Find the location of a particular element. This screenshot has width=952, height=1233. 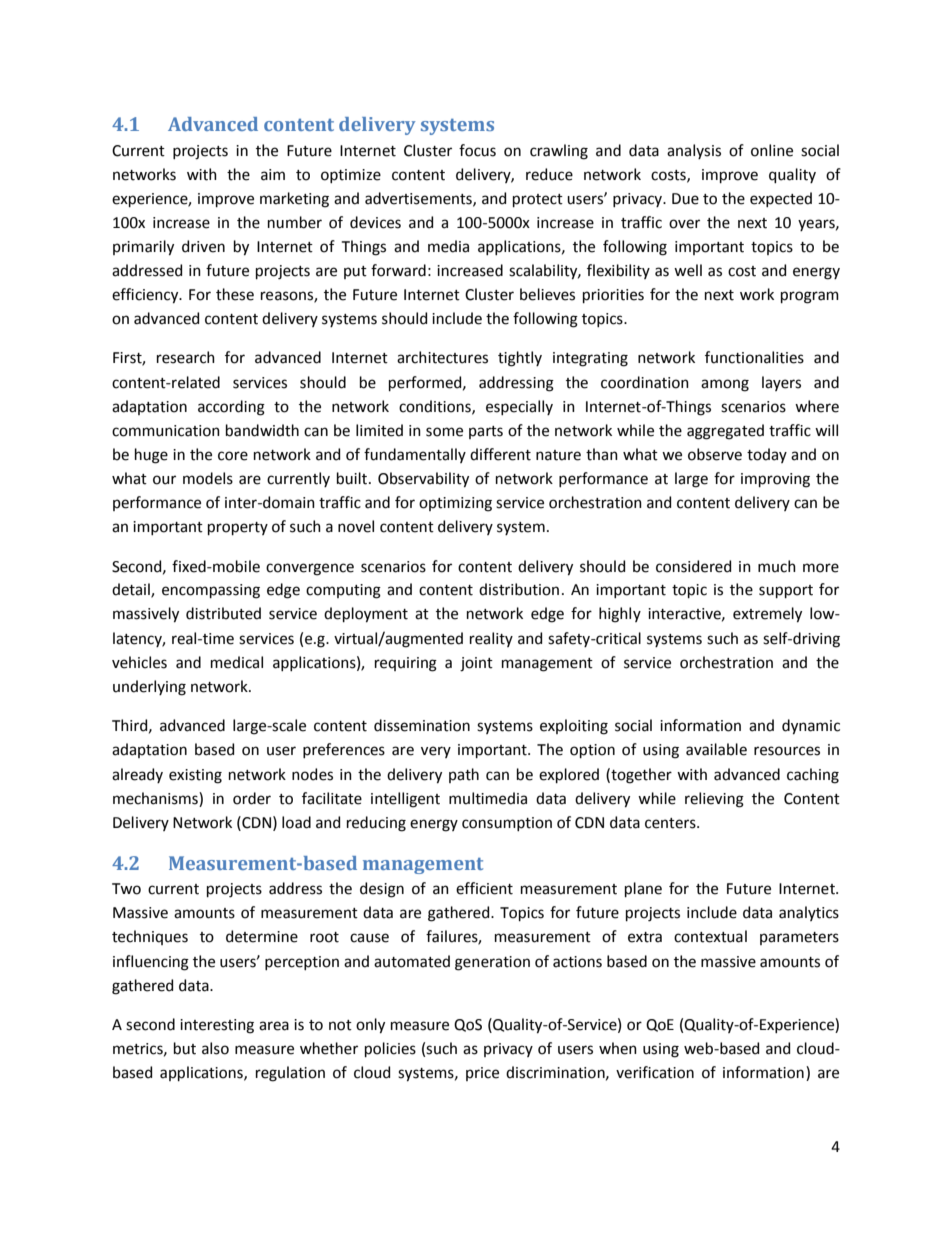

also is located at coordinates (215, 1048).
